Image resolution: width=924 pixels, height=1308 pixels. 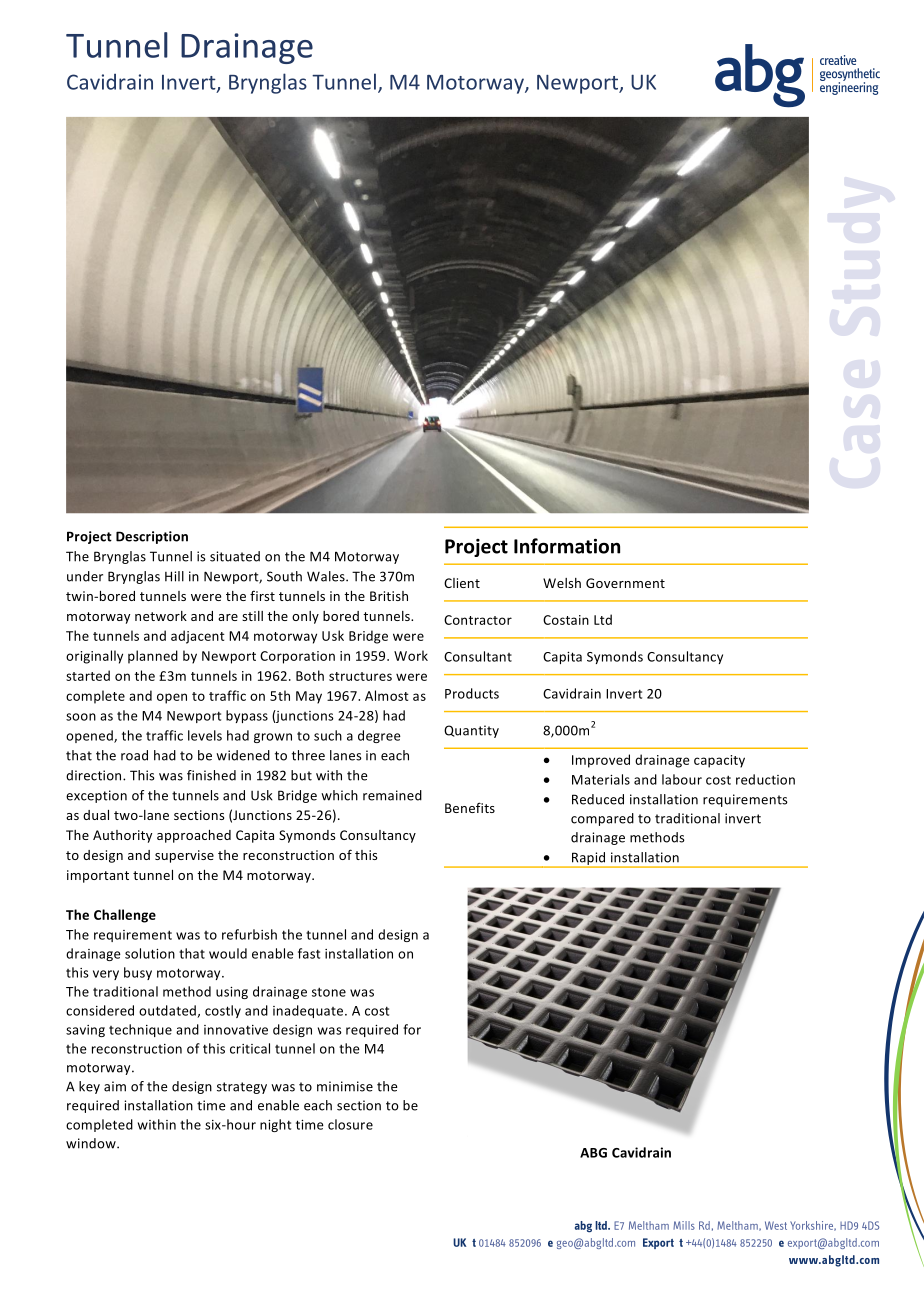 I want to click on closure, so click(x=350, y=1124).
